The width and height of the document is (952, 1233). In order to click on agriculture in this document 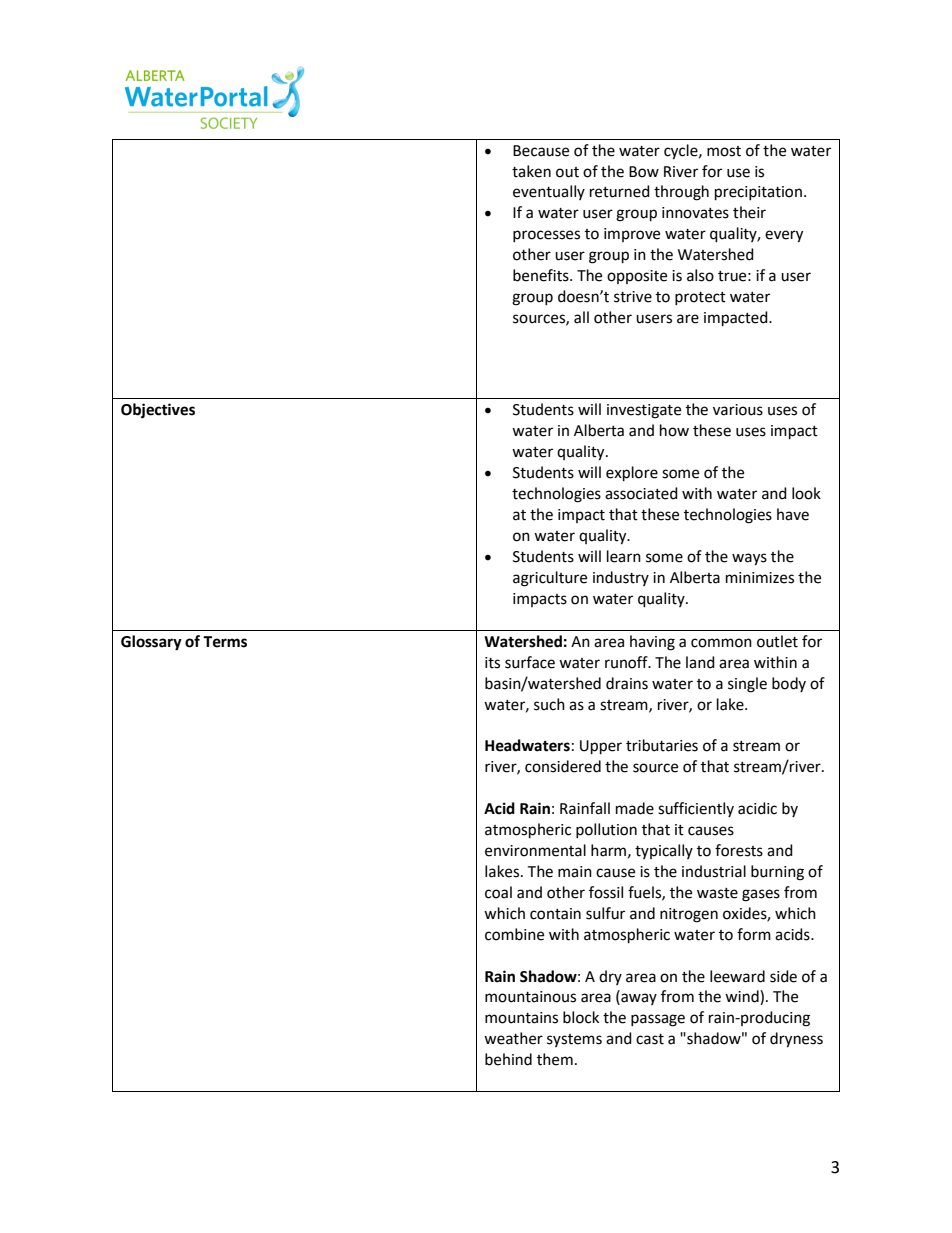, I will do `click(550, 579)`.
